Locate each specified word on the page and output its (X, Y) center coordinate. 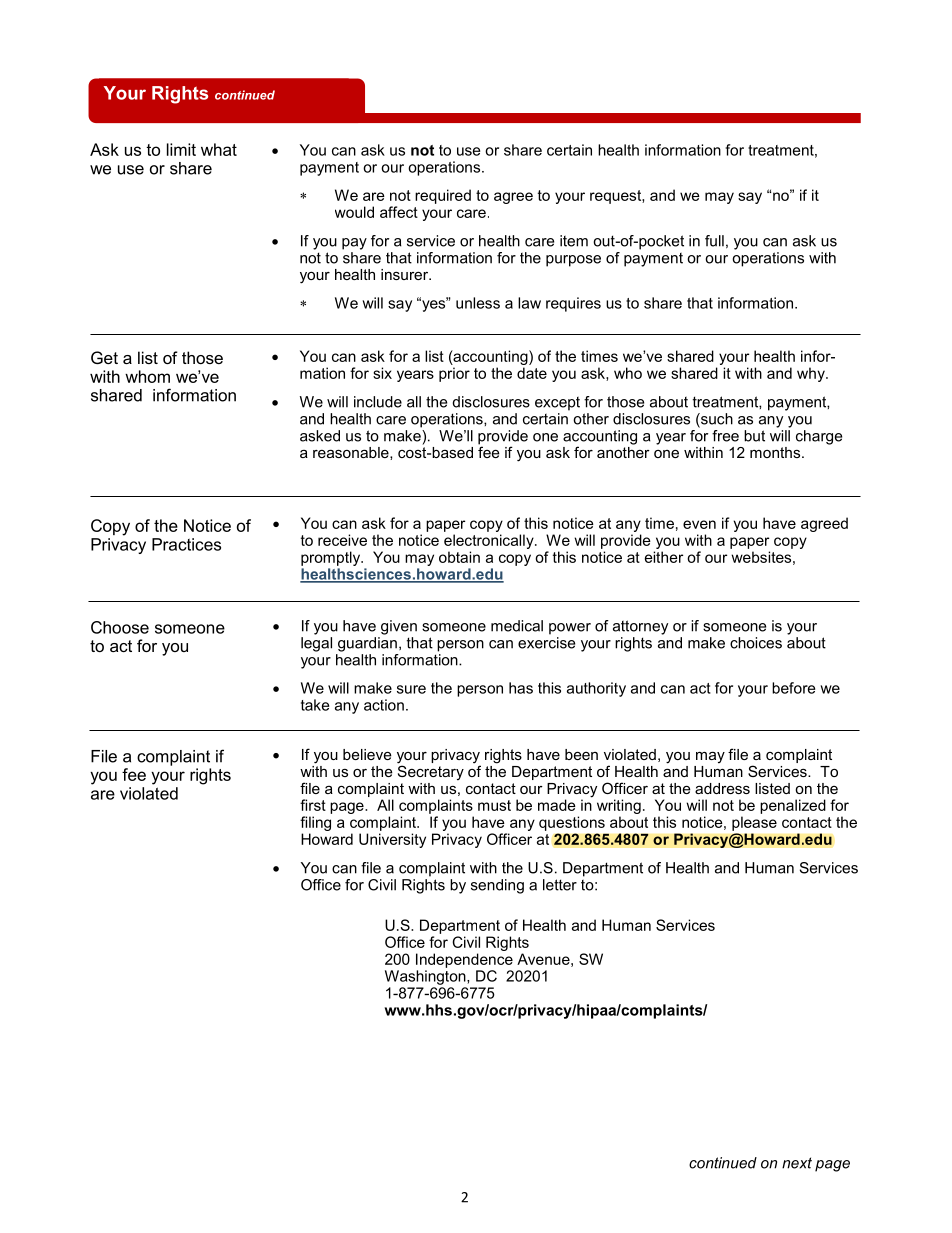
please (754, 824)
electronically (490, 541)
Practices (186, 544)
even (699, 524)
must (494, 805)
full (714, 241)
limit (181, 149)
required (443, 196)
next (797, 1163)
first (313, 805)
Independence (464, 960)
